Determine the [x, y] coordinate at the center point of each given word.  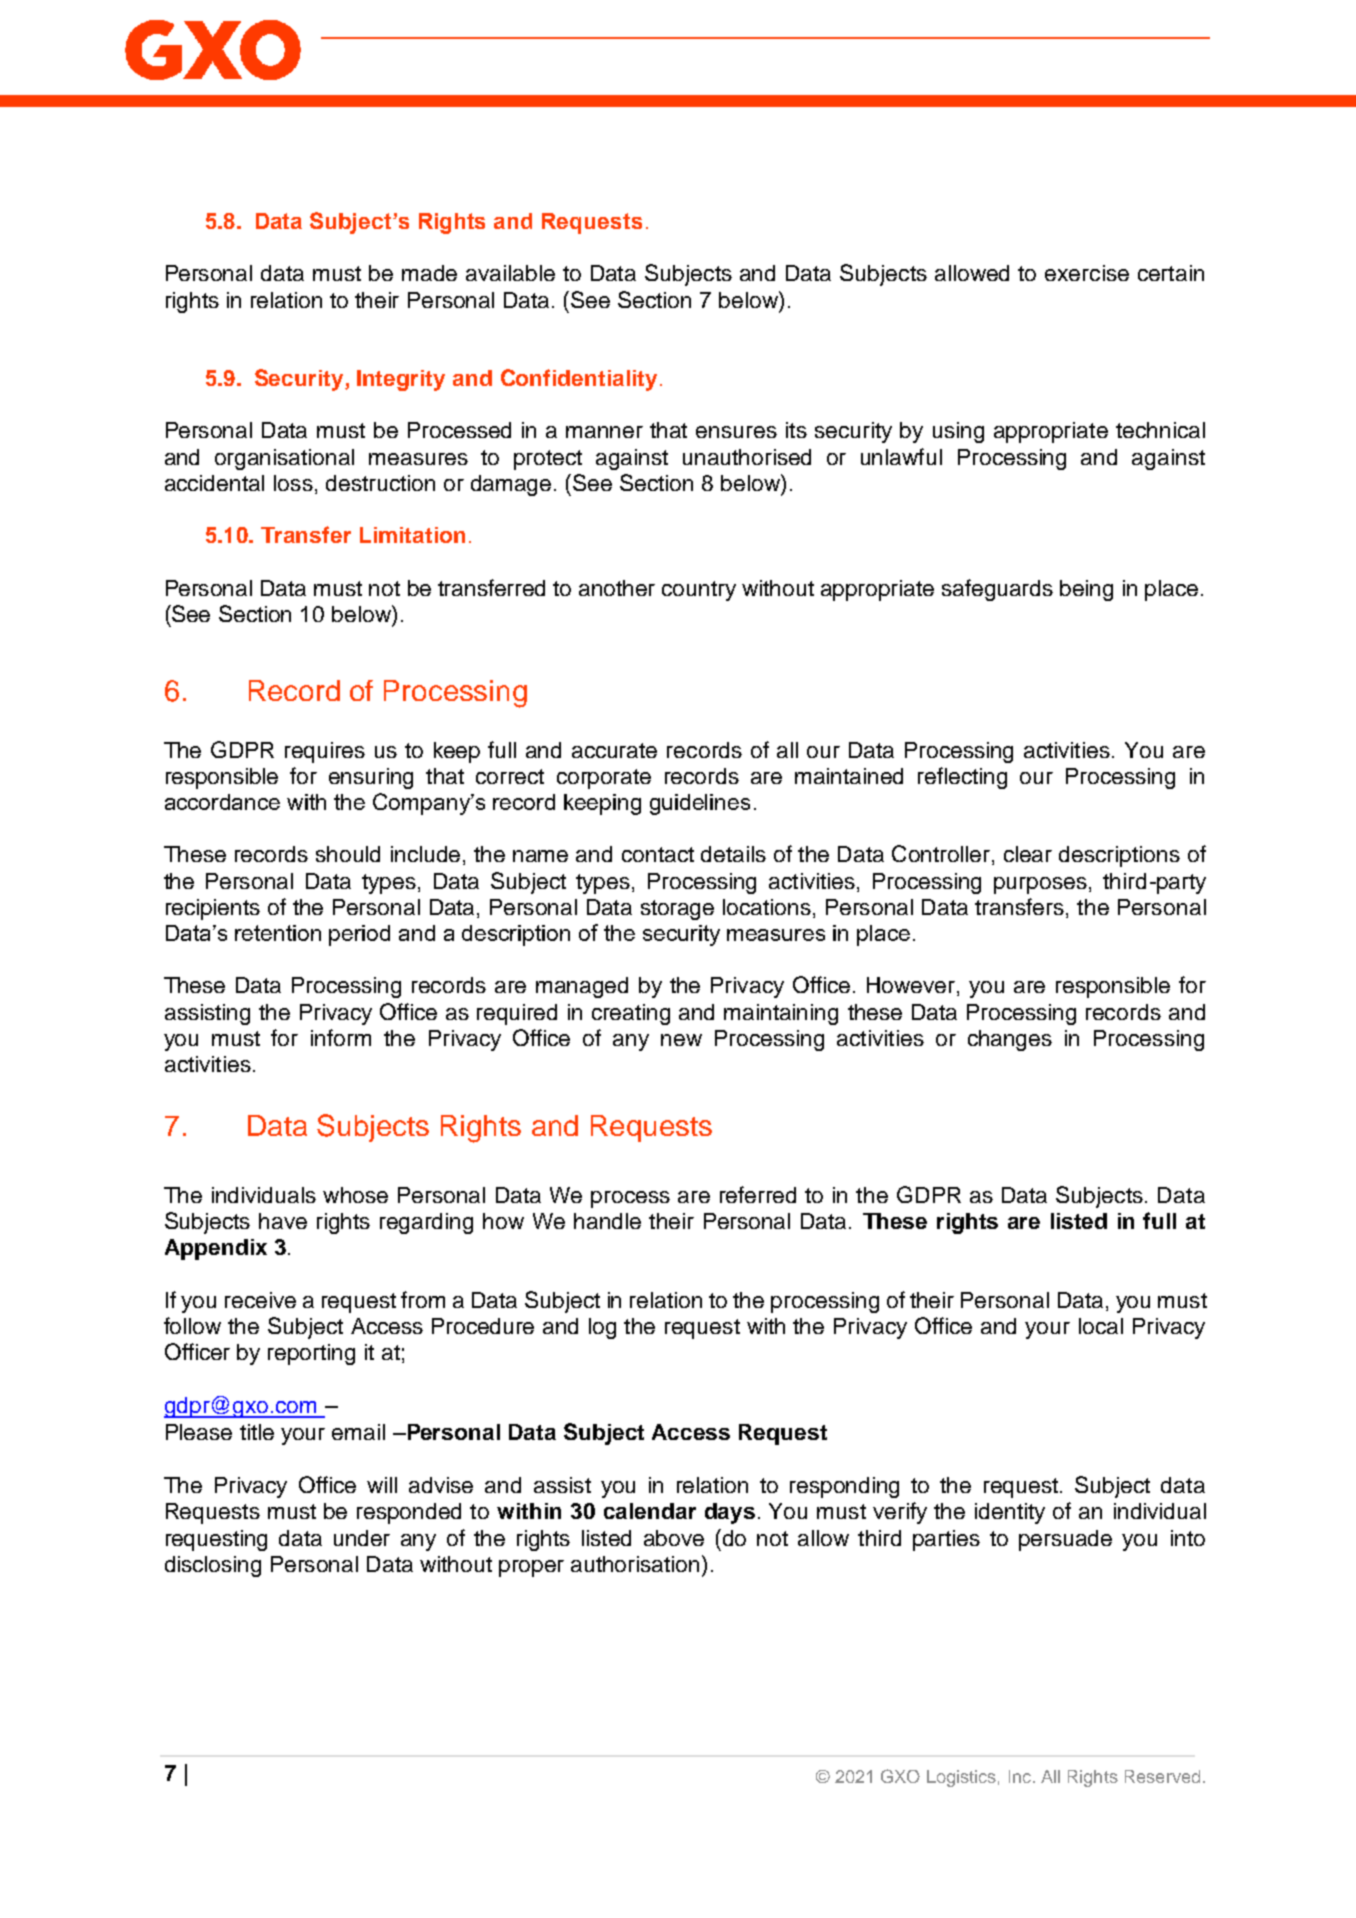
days [730, 1513]
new [681, 1040]
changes [1010, 1040]
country [699, 591]
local [1101, 1326]
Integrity [401, 380]
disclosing [213, 1566]
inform [341, 1037]
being [1086, 590]
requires [325, 752]
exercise [1087, 273]
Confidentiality [579, 380]
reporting [311, 1354]
